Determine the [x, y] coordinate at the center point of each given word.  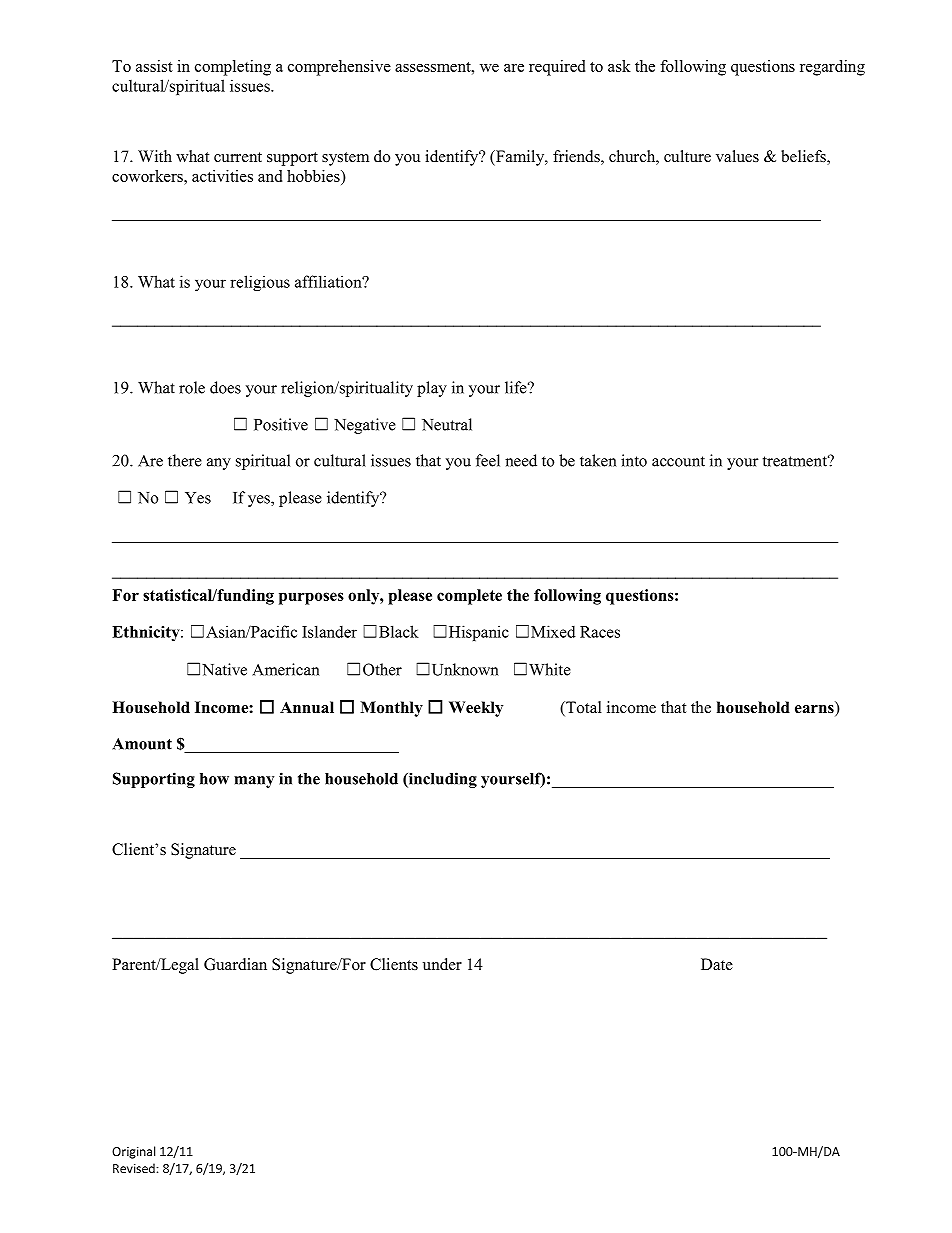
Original [133, 1152]
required [557, 68]
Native [224, 669]
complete [469, 597]
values [737, 156]
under [442, 964]
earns [815, 709]
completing [233, 68]
